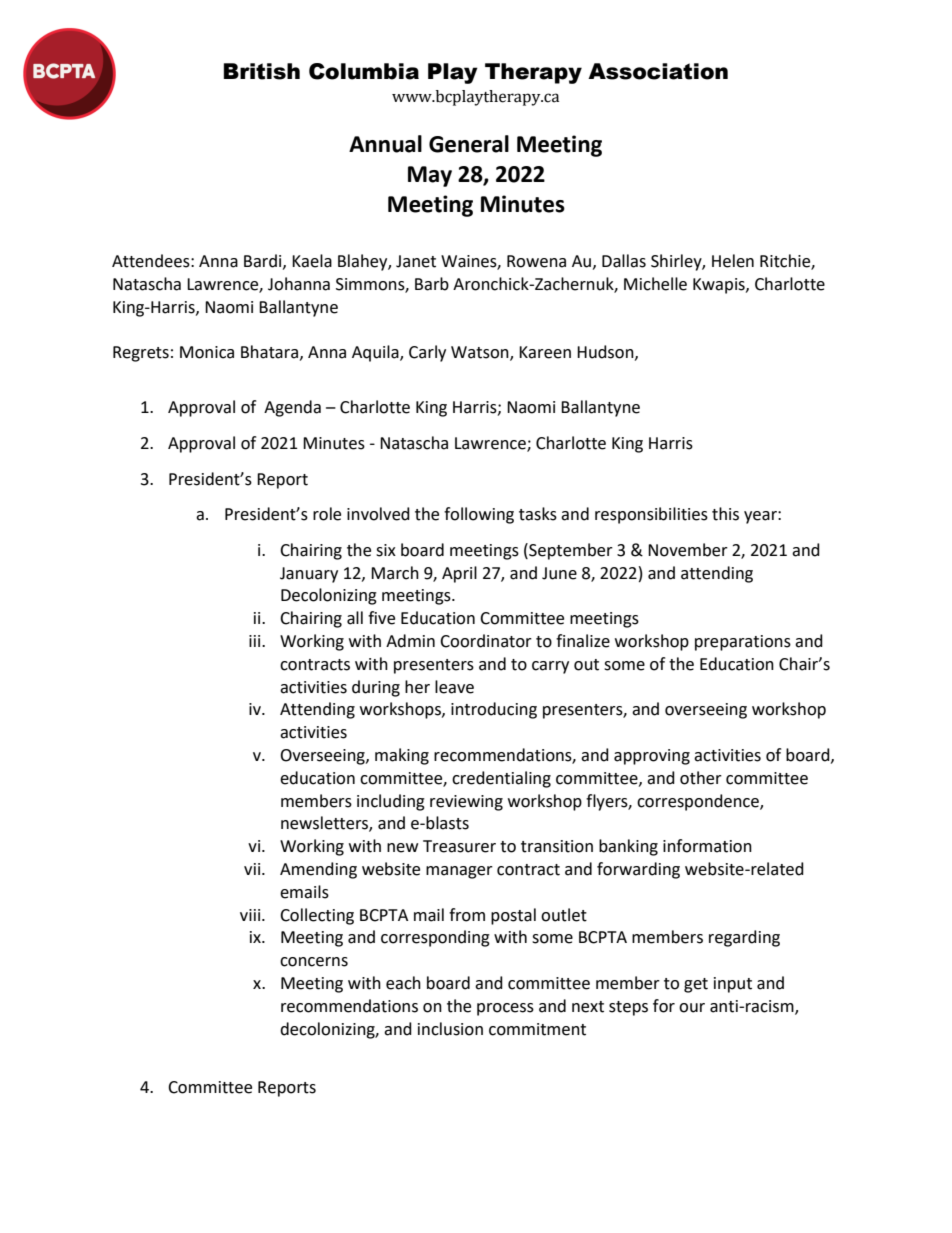  Describe the element at coordinates (376, 688) in the image. I see `during` at that location.
